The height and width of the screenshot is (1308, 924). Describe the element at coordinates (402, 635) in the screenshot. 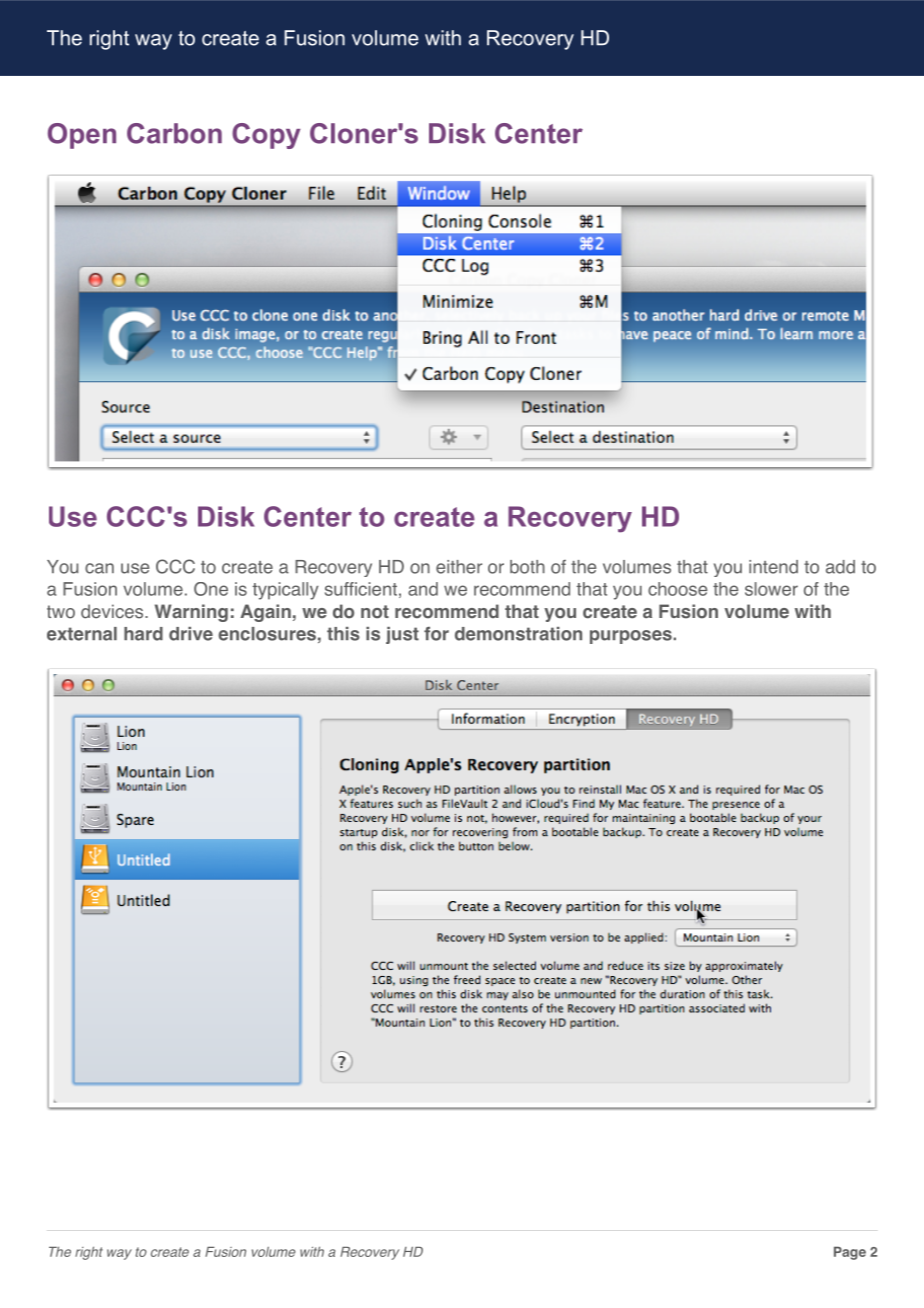

I see `just` at that location.
